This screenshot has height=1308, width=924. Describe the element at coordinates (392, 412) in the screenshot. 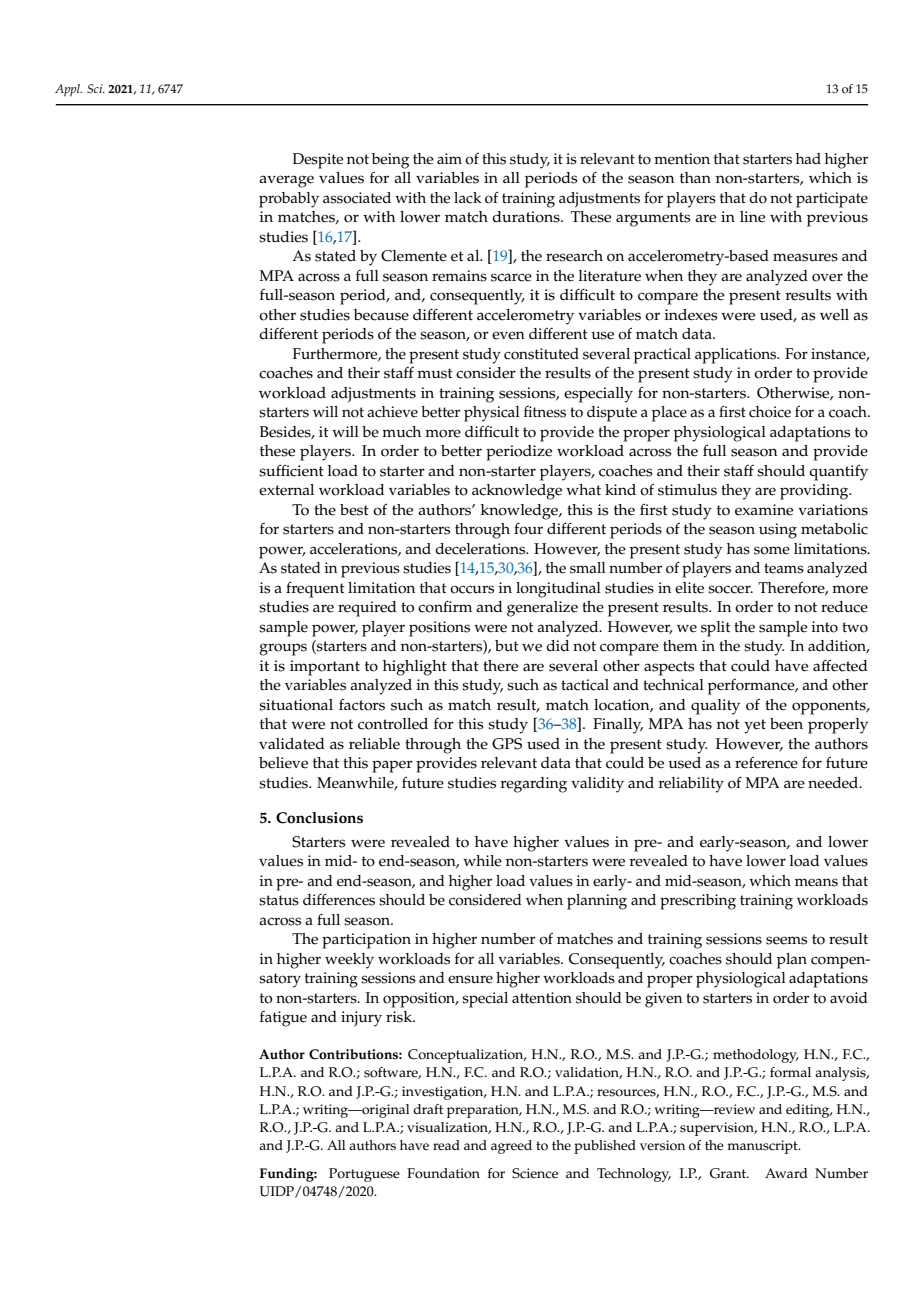

I see `achieve` at that location.
